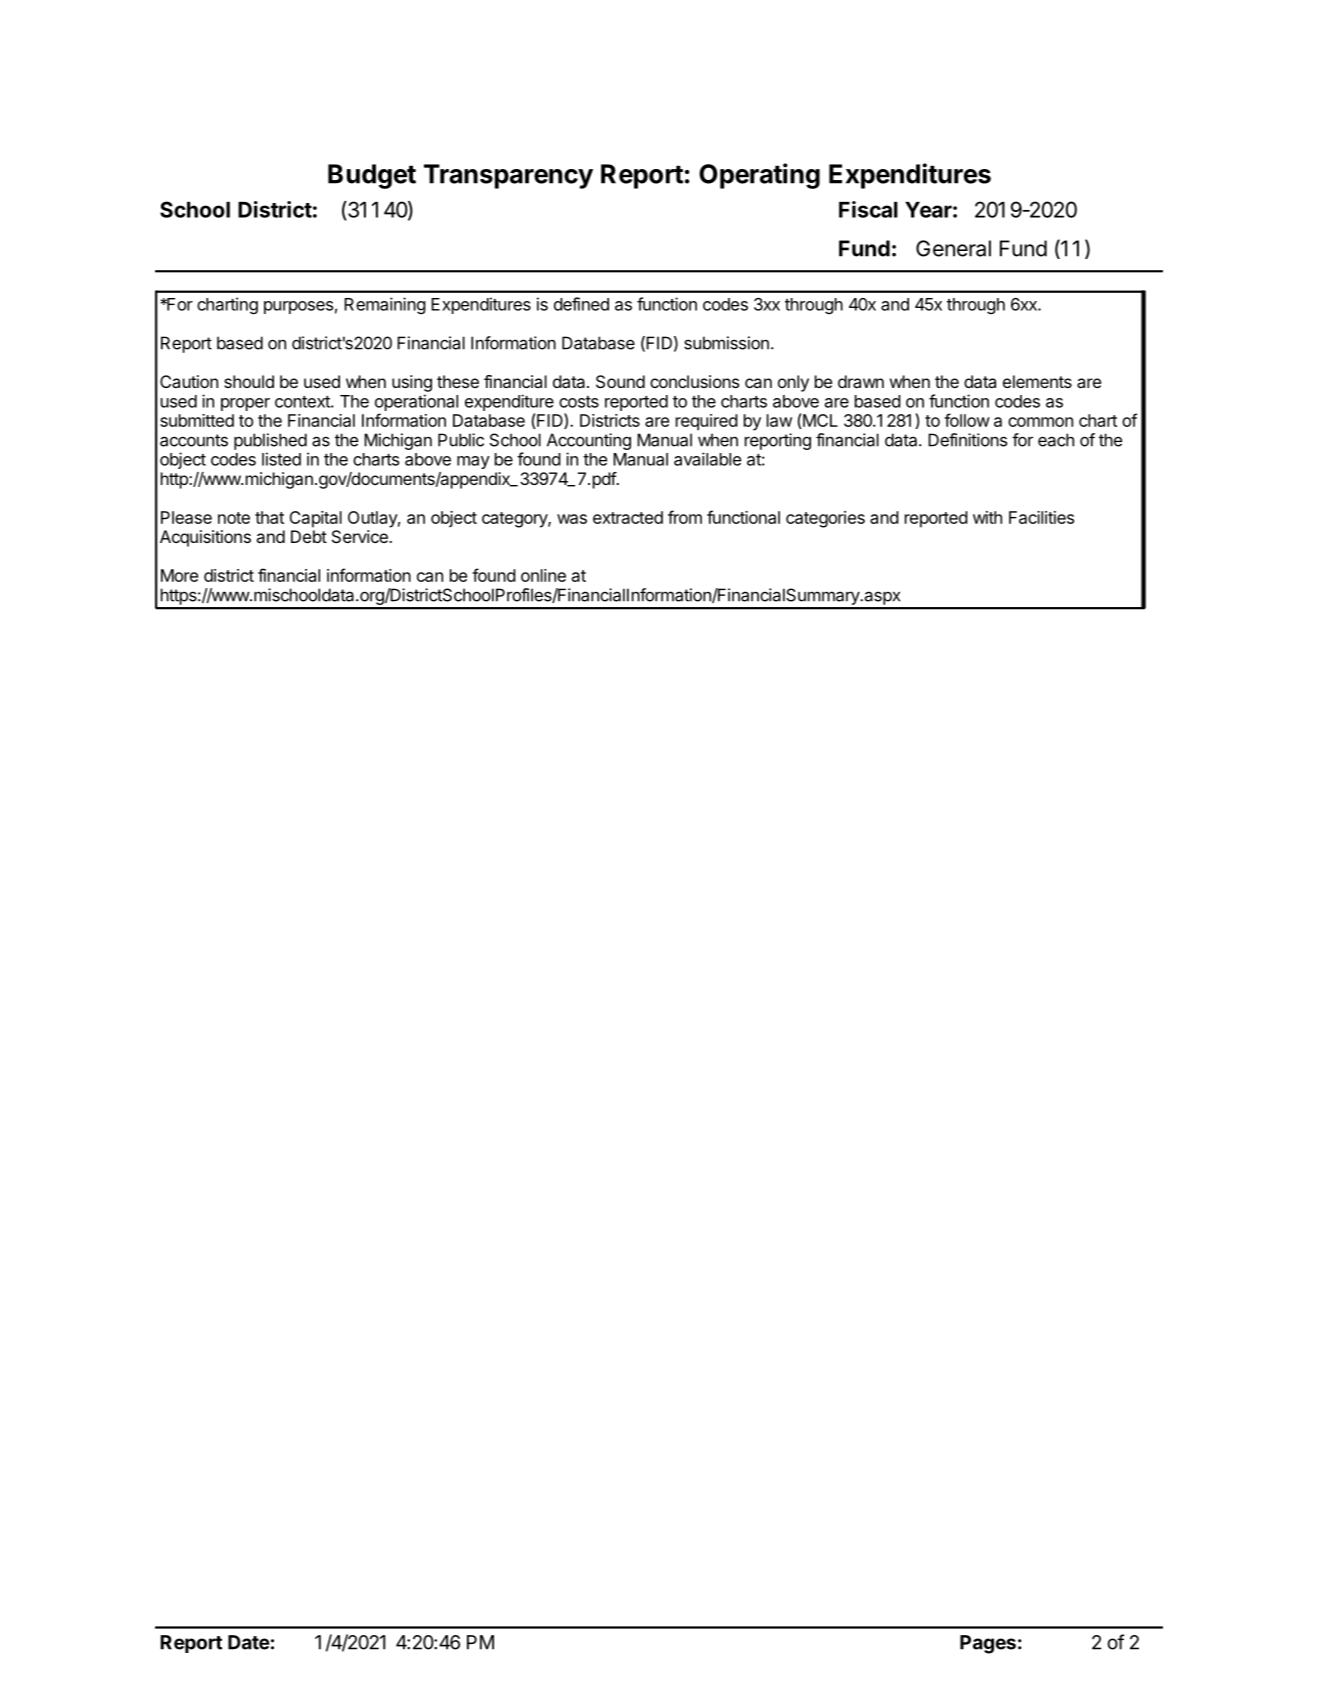 This image has width=1318, height=1705. I want to click on categories, so click(825, 519).
